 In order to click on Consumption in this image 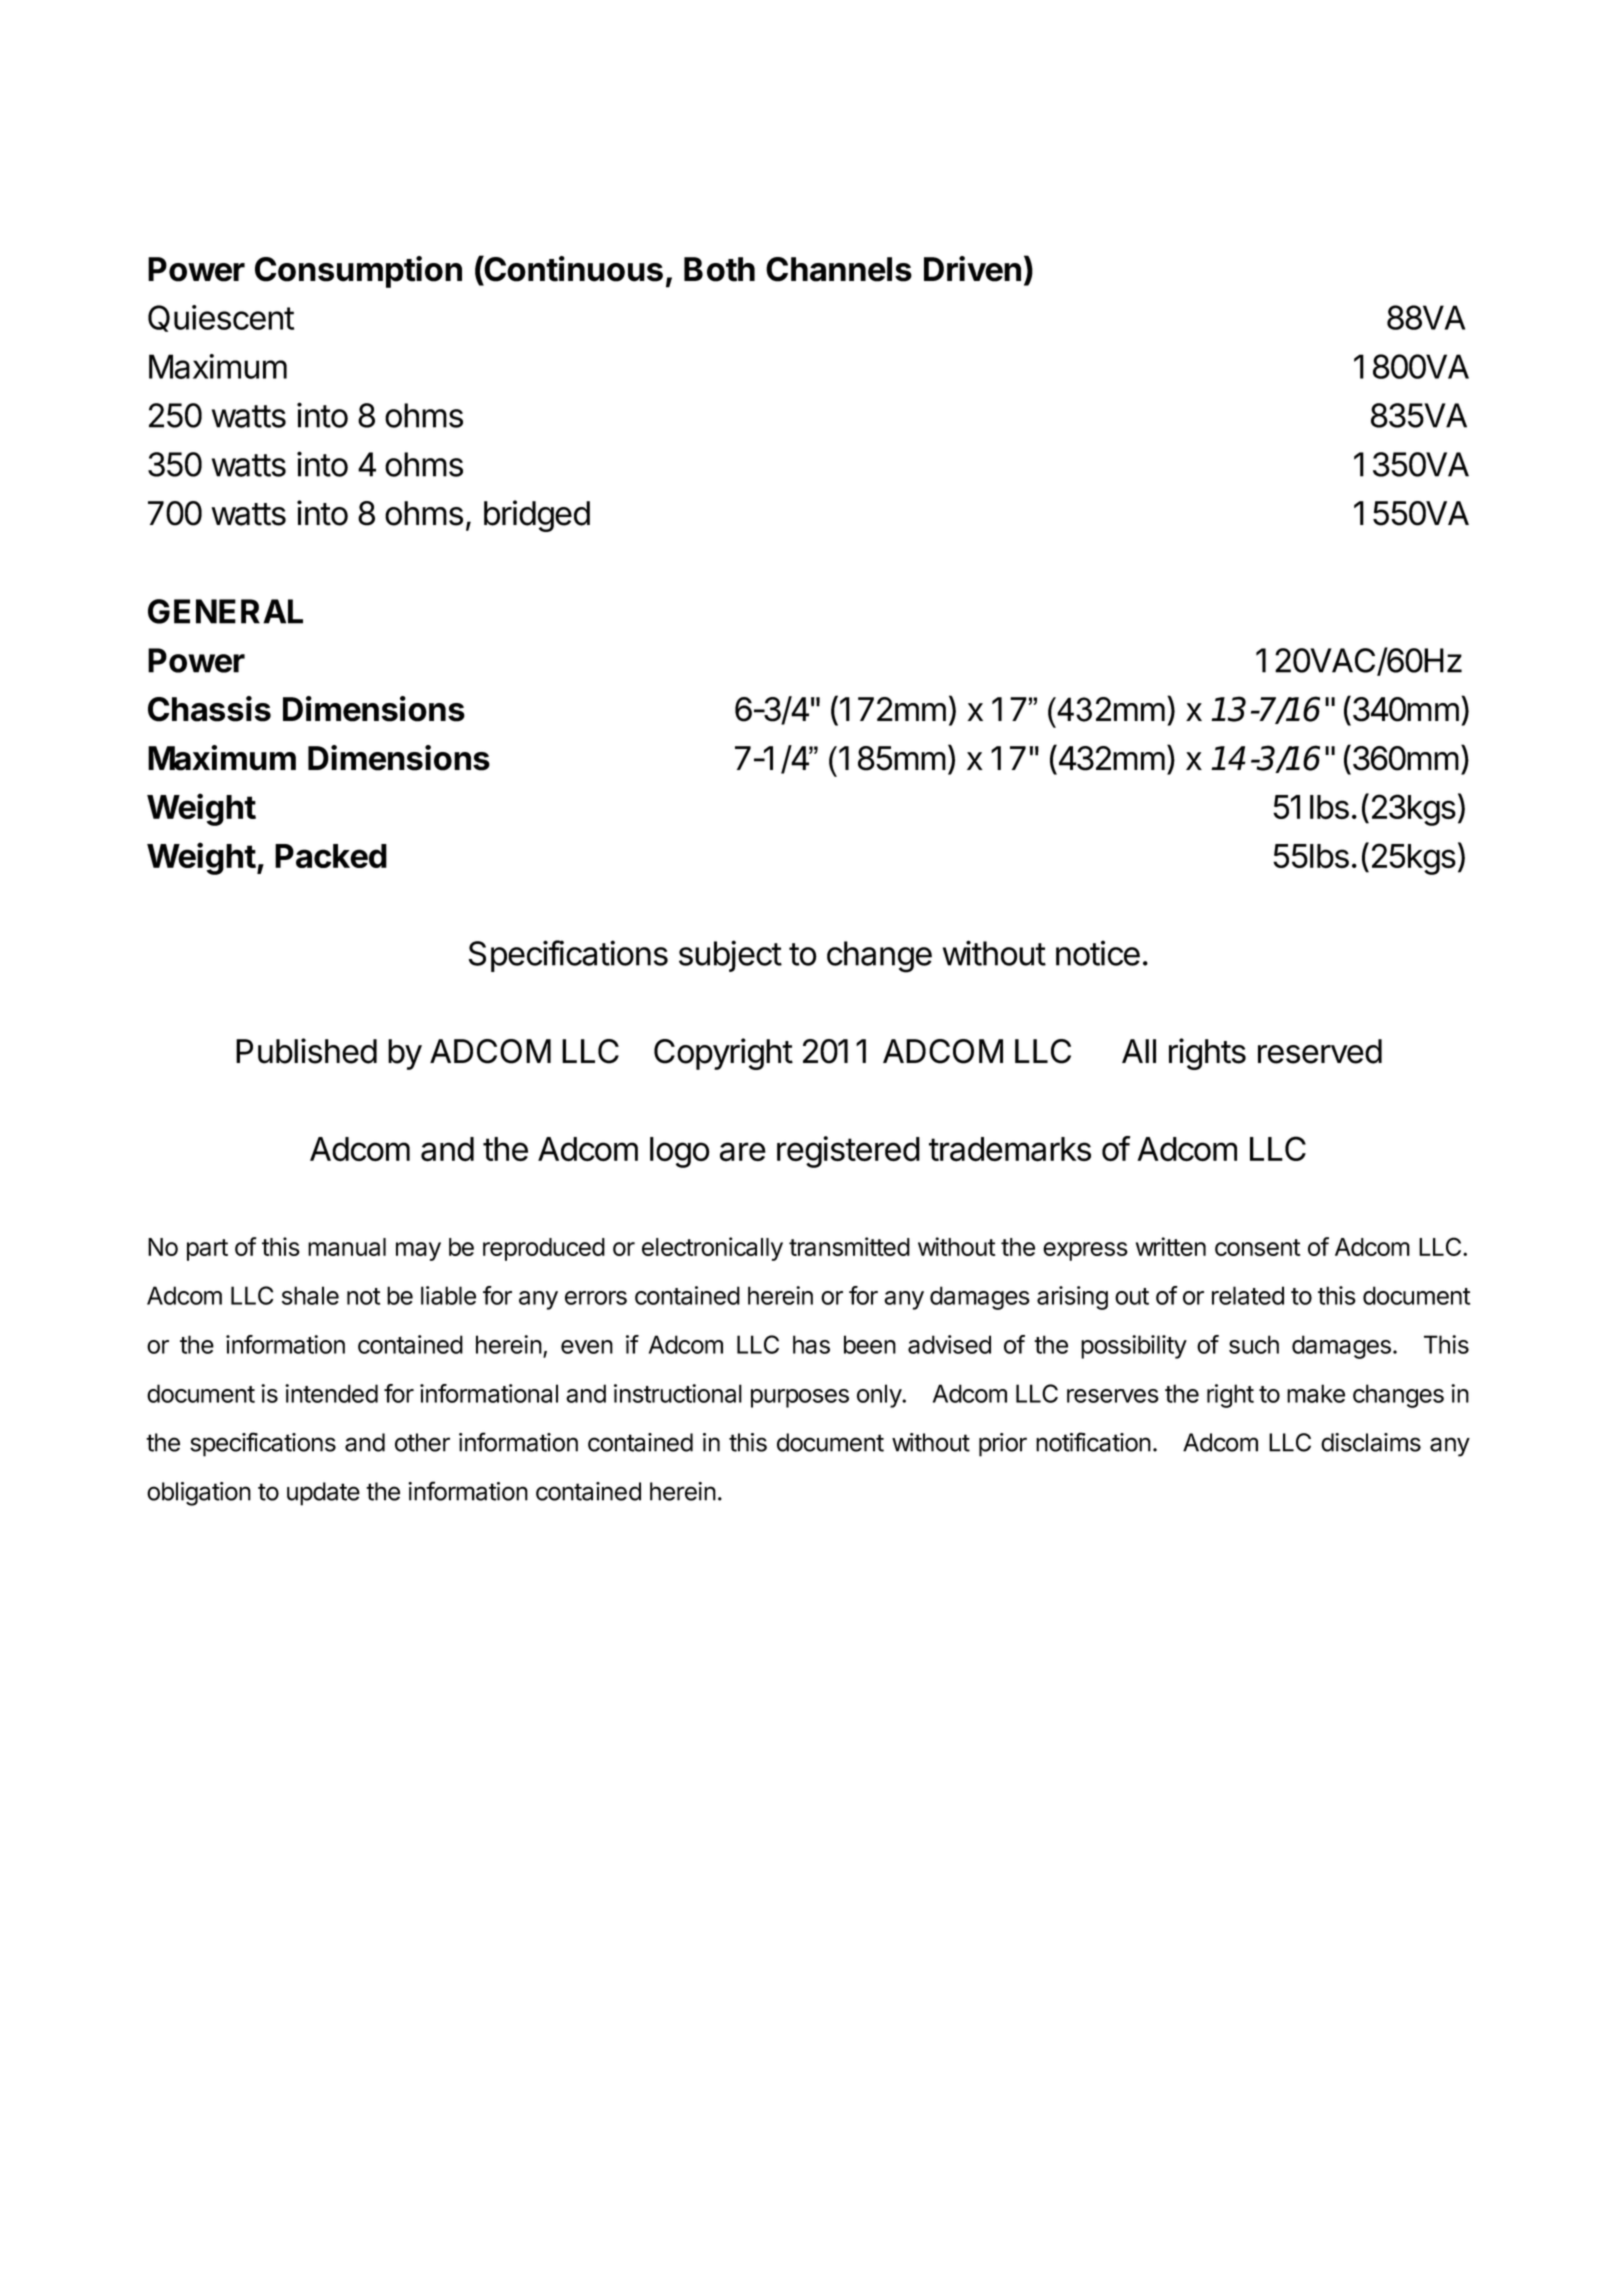, I will do `click(358, 272)`.
